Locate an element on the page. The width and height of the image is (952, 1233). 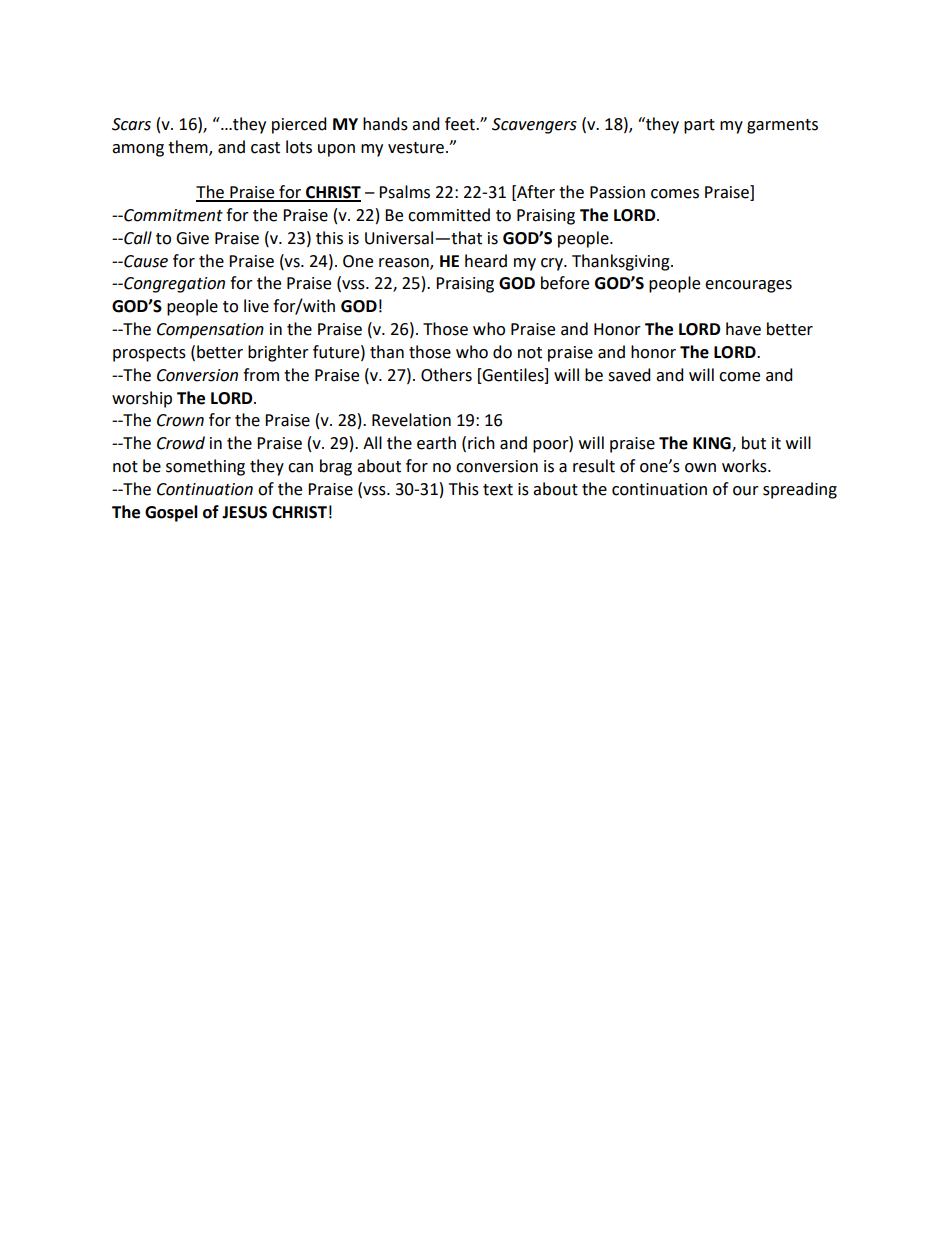
feet is located at coordinates (461, 124).
